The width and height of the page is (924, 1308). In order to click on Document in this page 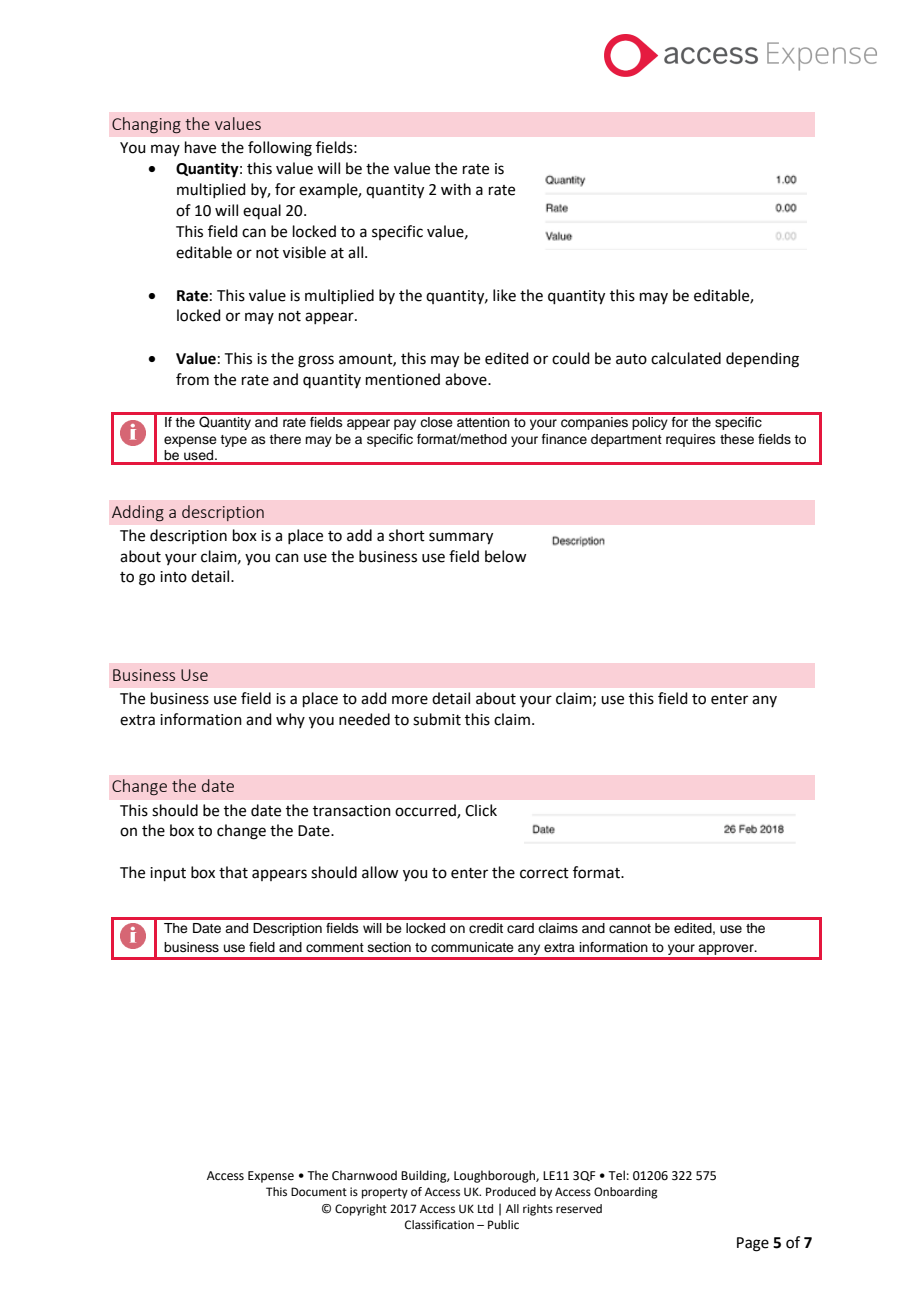, I will do `click(319, 1192)`.
